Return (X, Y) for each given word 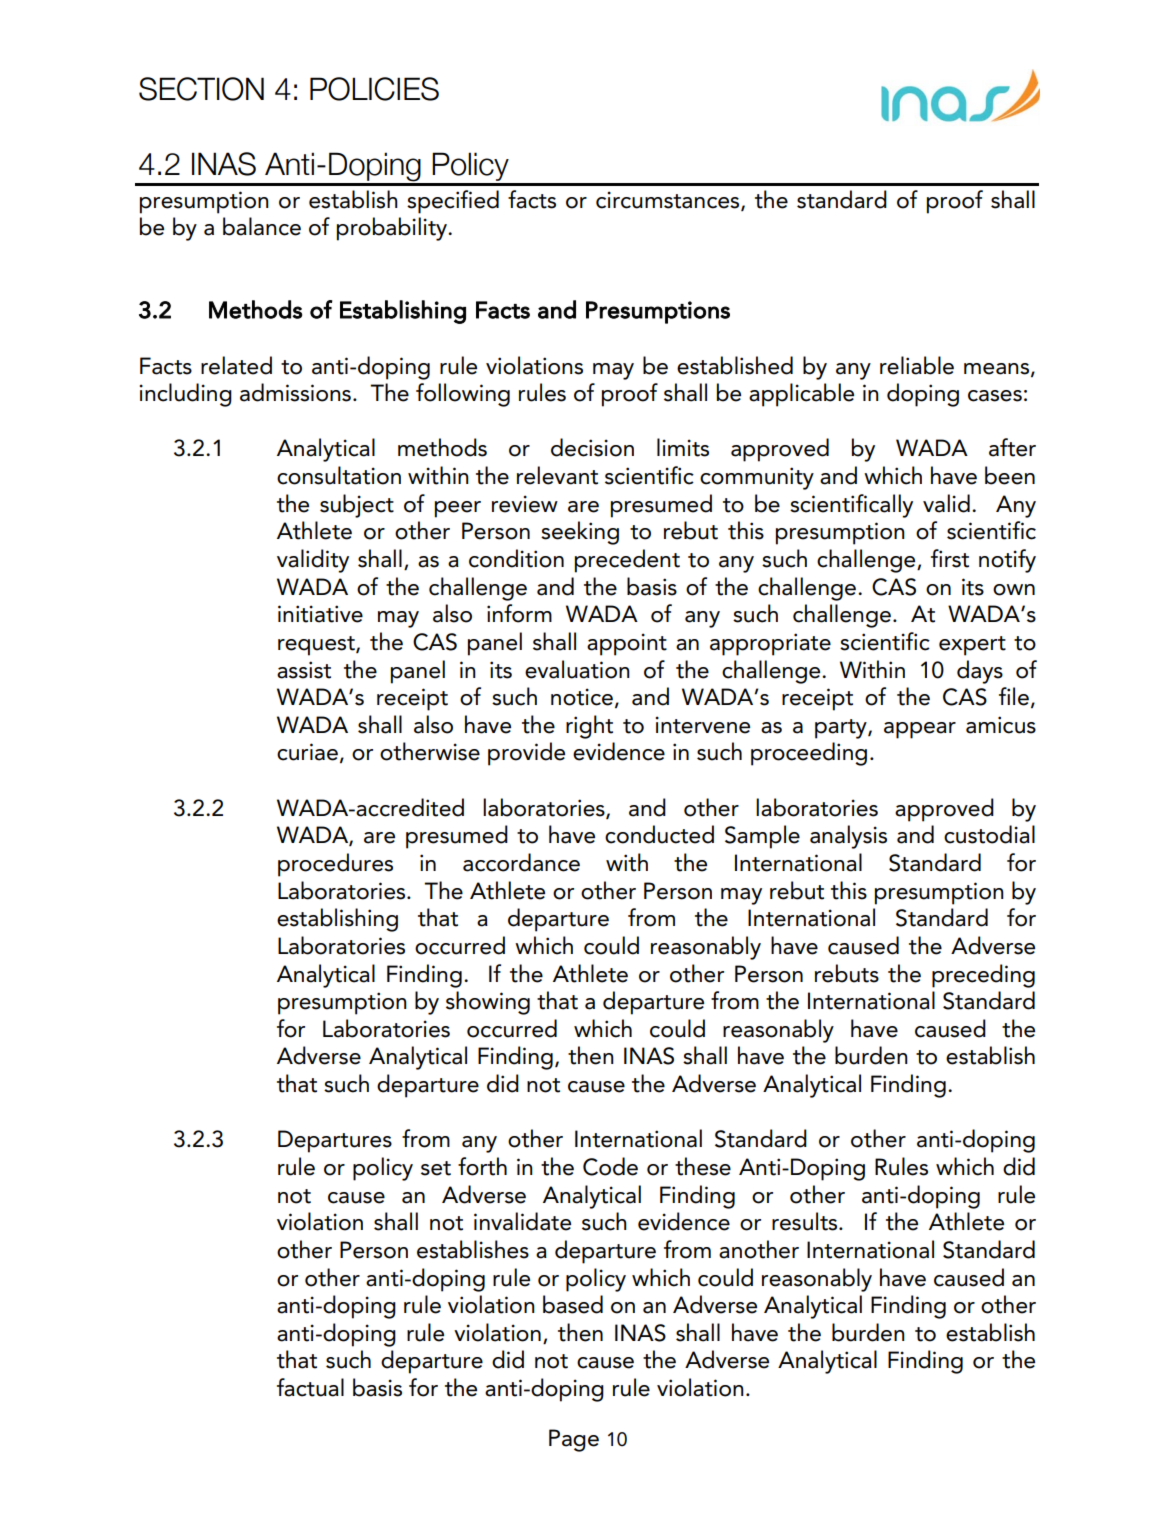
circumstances (669, 200)
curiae (307, 752)
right (589, 727)
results (806, 1221)
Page (574, 1440)
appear (920, 730)
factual (310, 1387)
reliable (917, 365)
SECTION (201, 89)
